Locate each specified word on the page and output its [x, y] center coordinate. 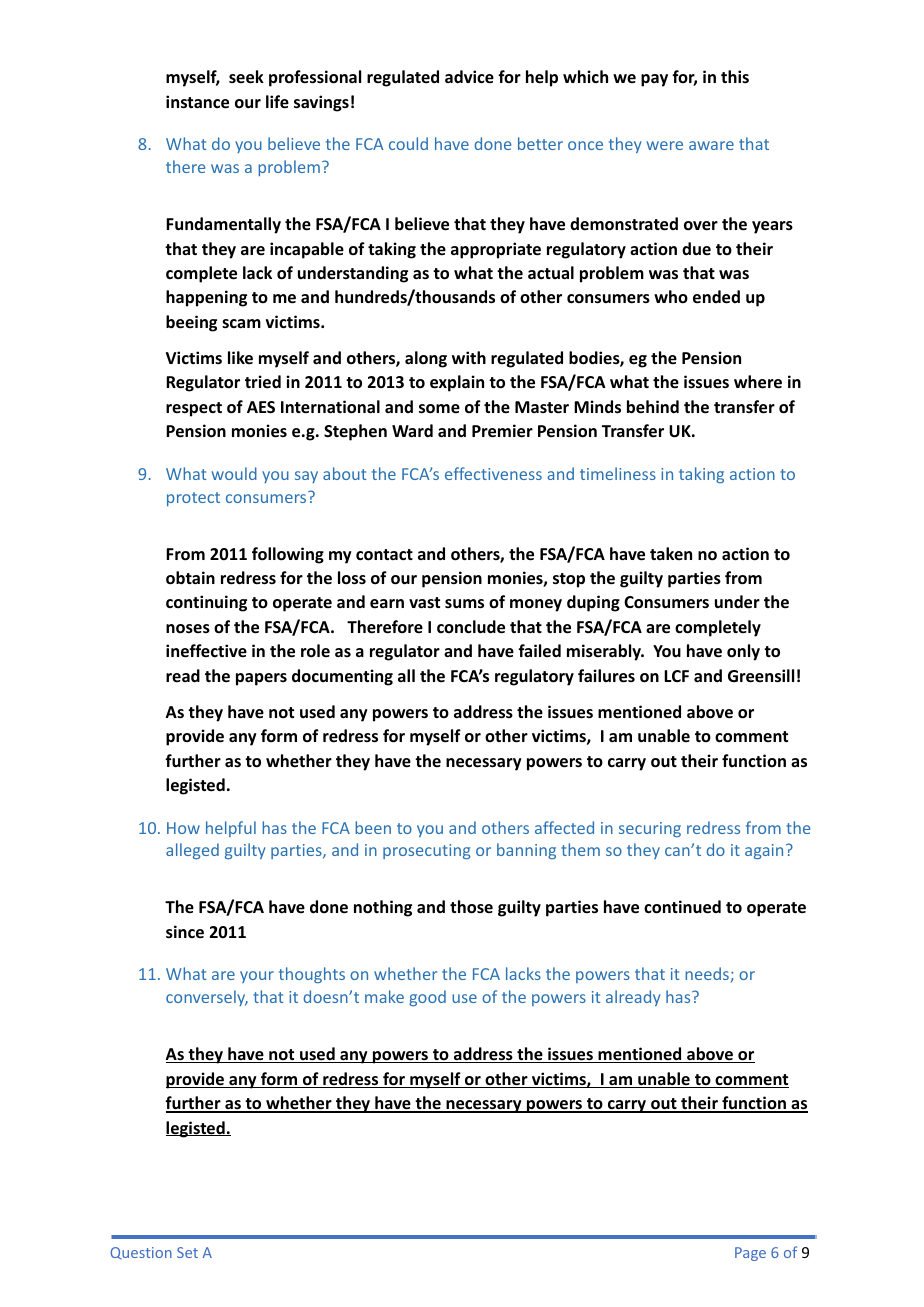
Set [187, 1252]
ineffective [206, 651]
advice [469, 77]
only [743, 652]
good [427, 998]
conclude [471, 627]
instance [197, 102]
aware [711, 145]
